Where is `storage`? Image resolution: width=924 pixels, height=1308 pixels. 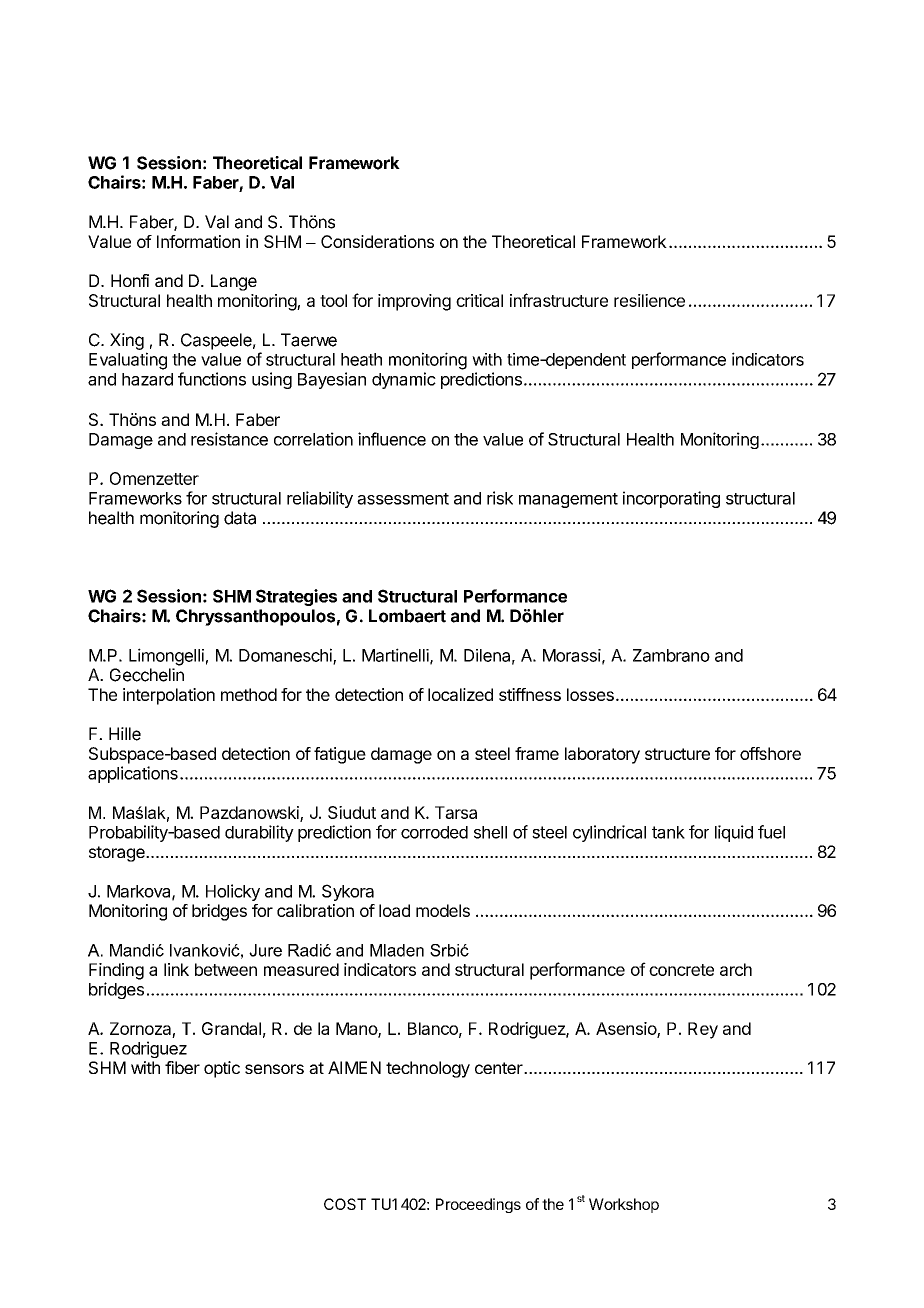
storage is located at coordinates (118, 854).
